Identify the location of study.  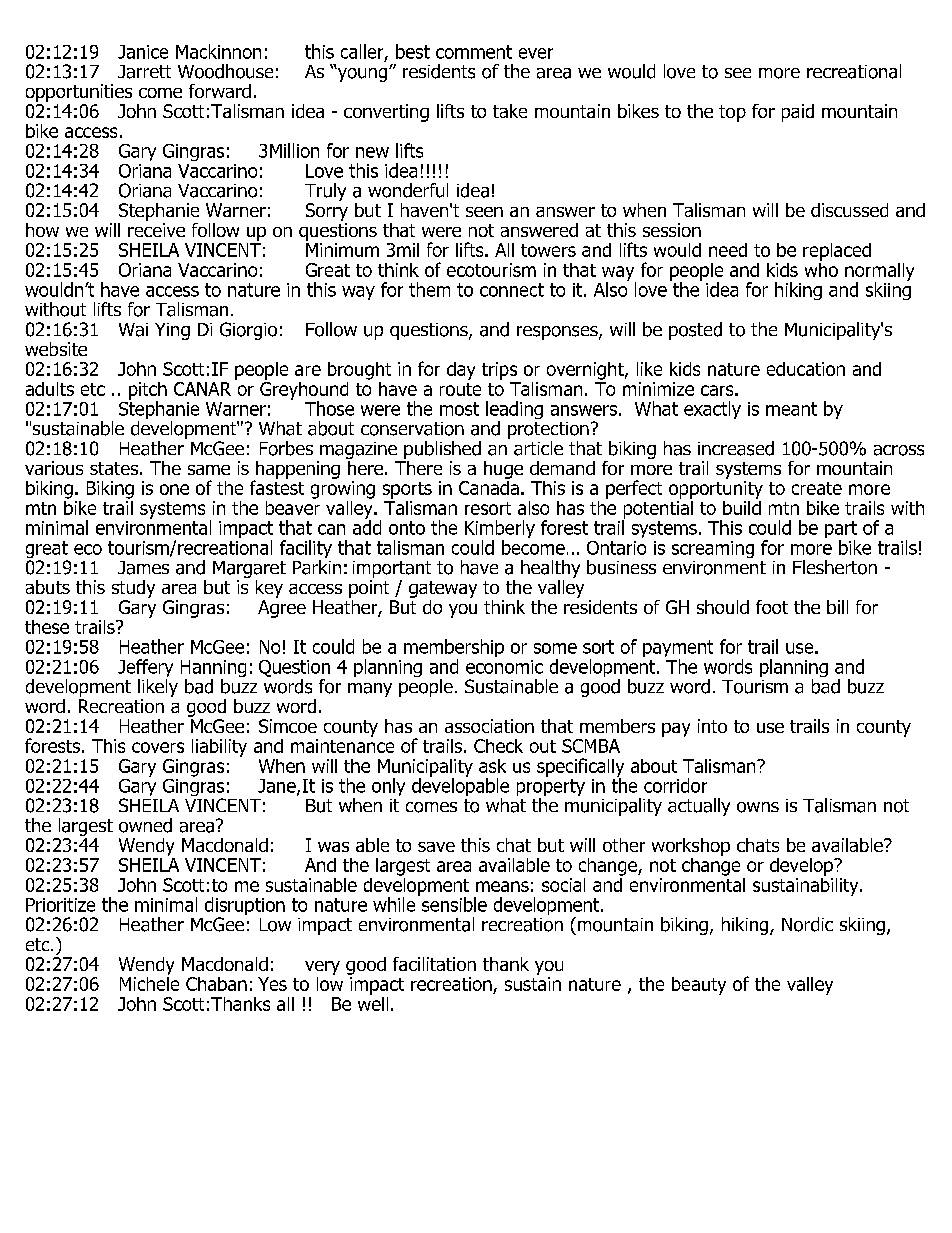
(133, 589).
